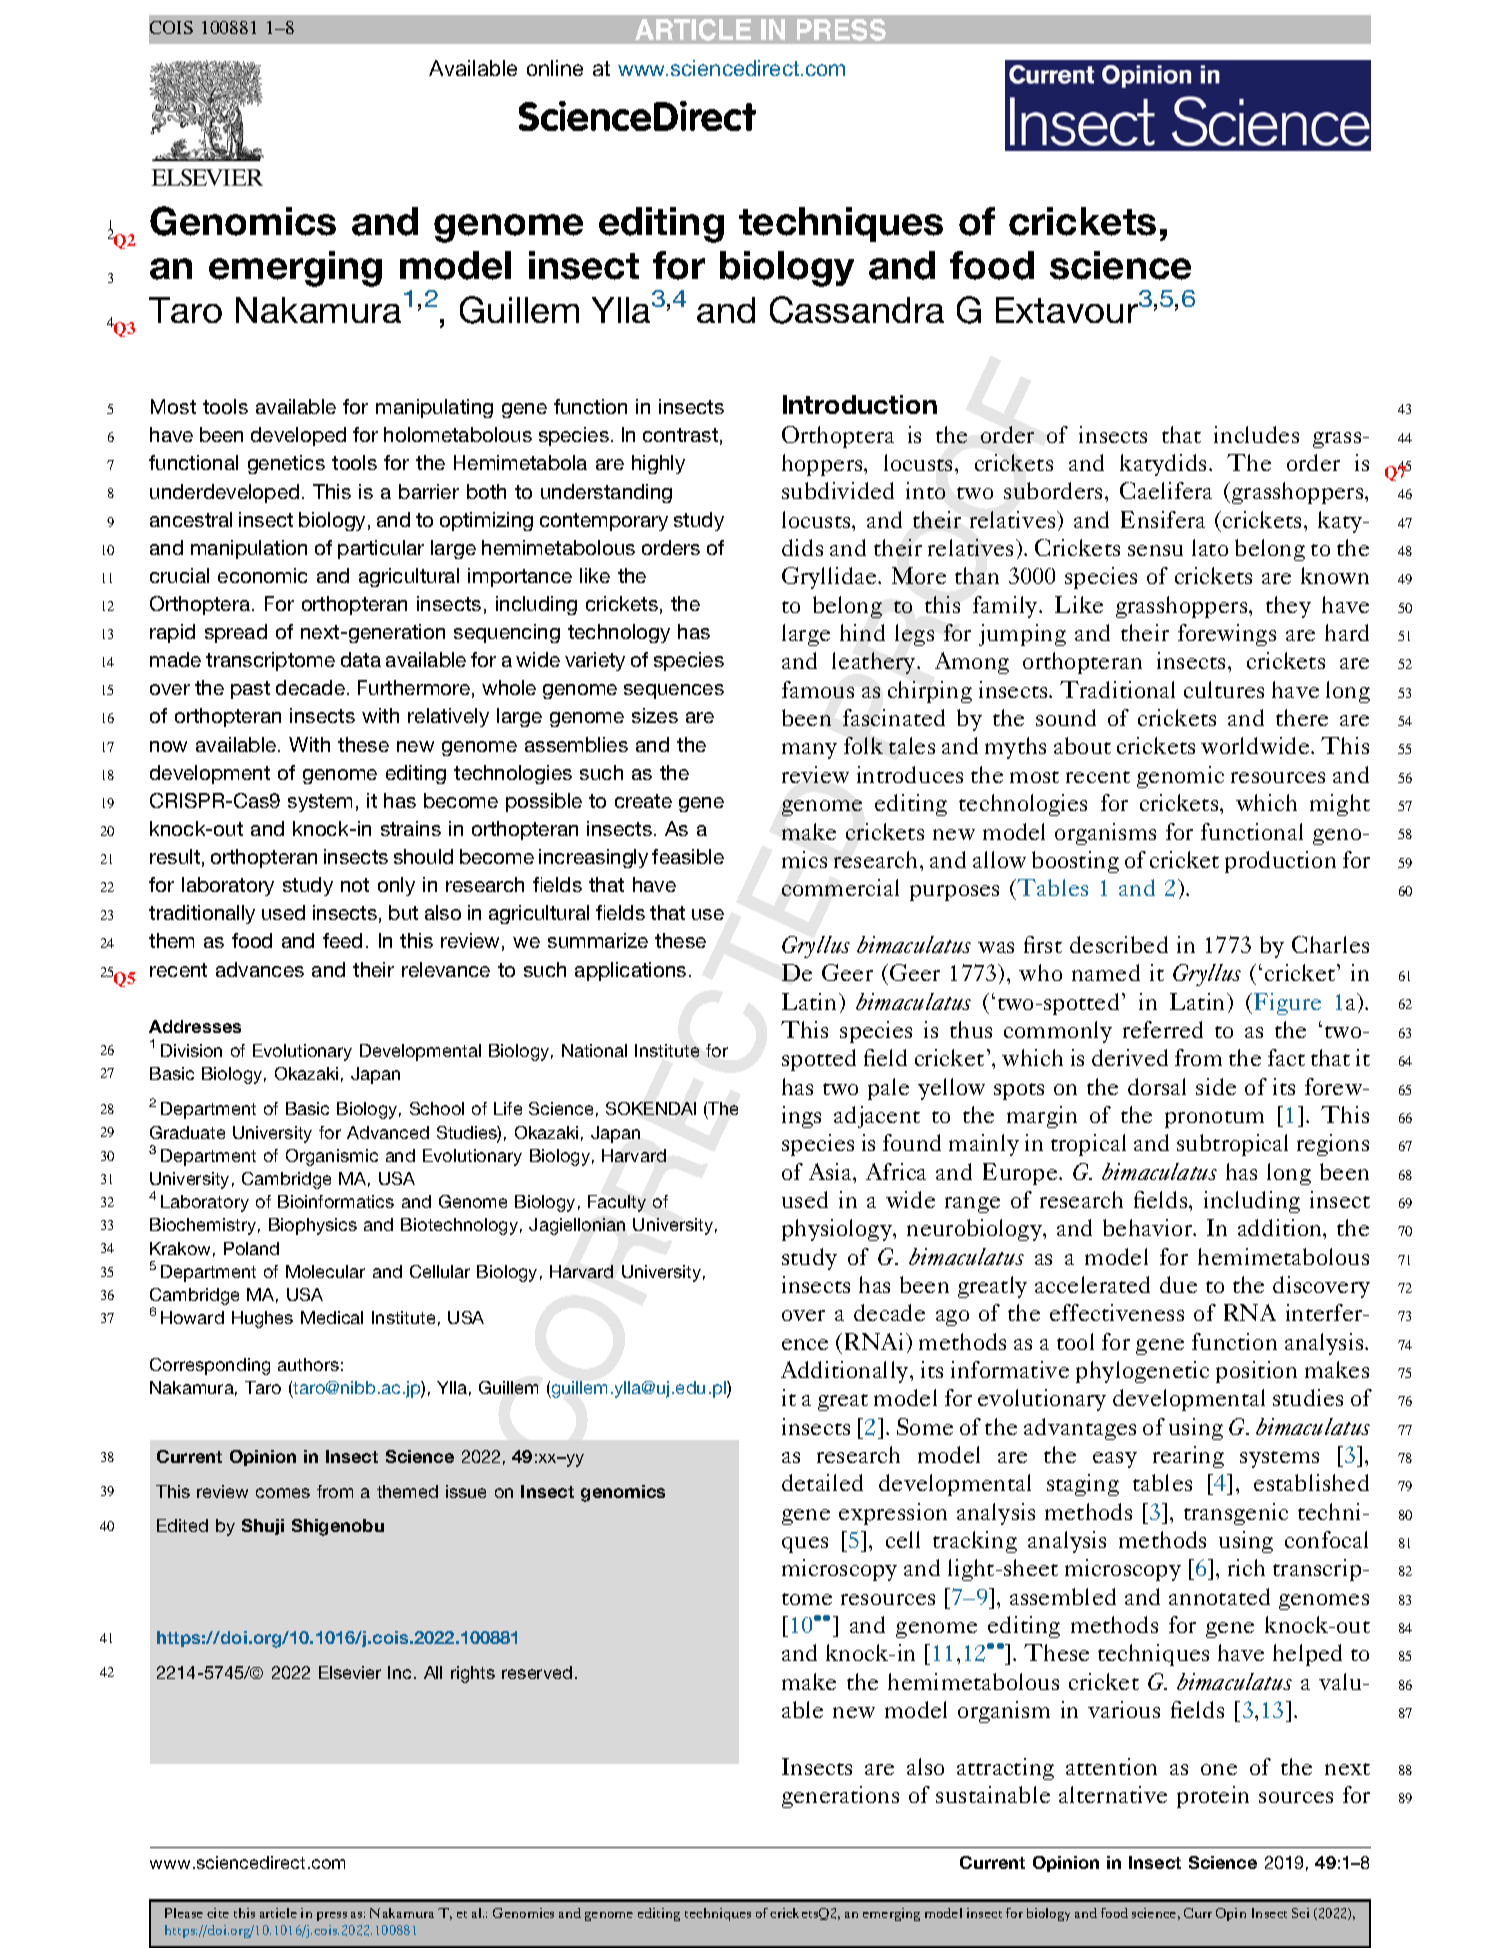 The width and height of the page is (1503, 1948). What do you see at coordinates (838, 490) in the page?
I see `subdivided` at bounding box center [838, 490].
